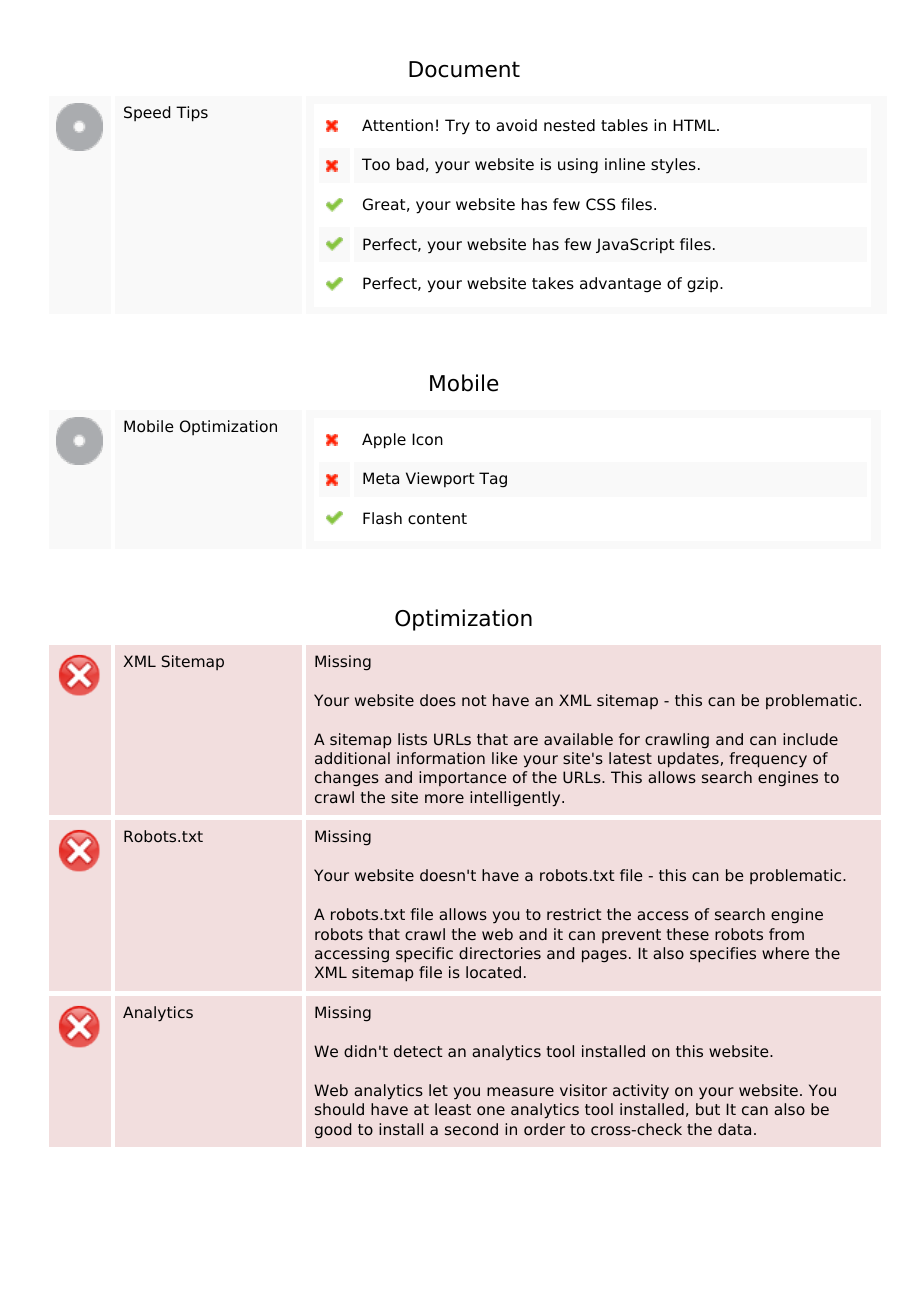  Describe the element at coordinates (384, 441) in the page. I see `Apple` at that location.
